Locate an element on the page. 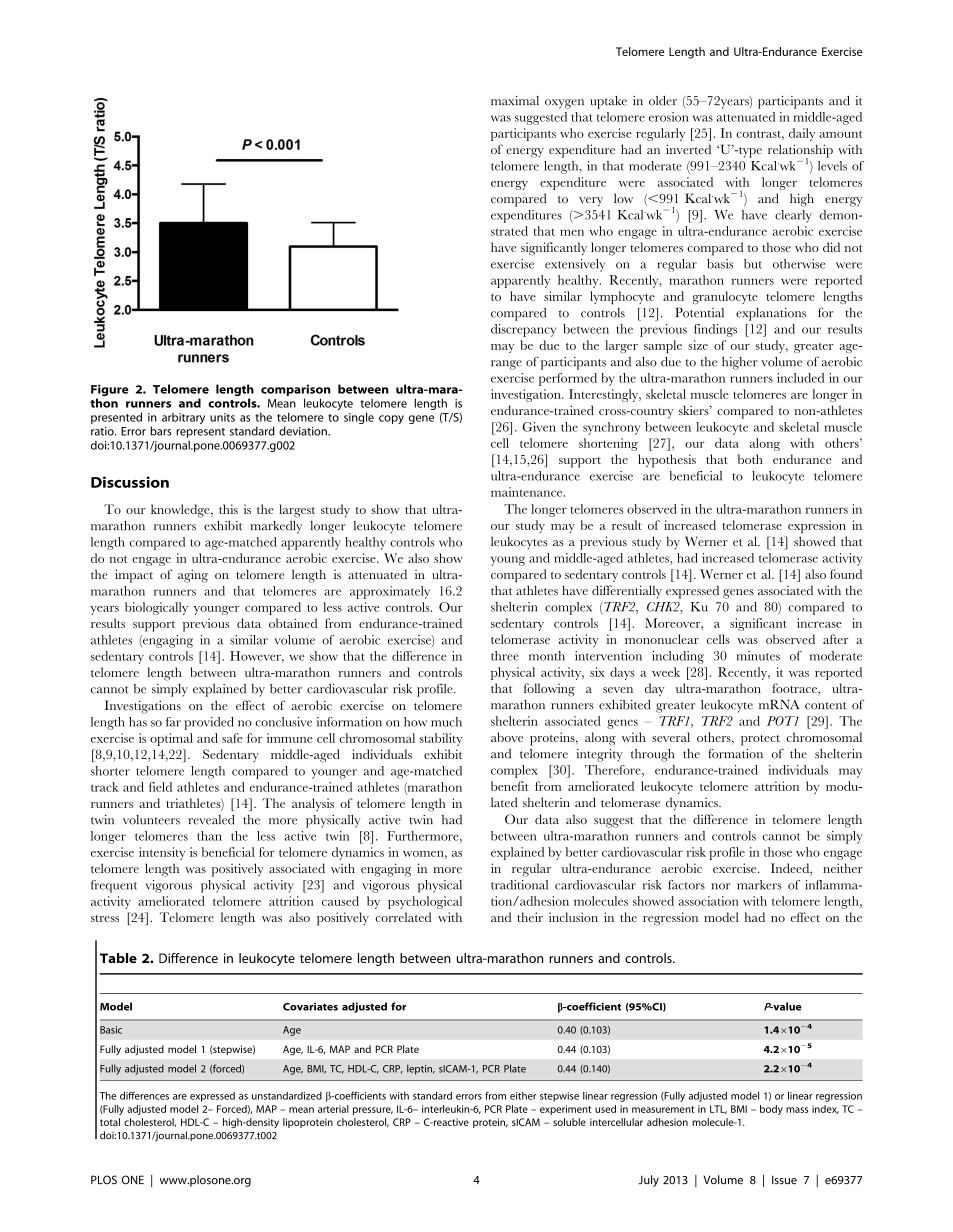  daily is located at coordinates (802, 134).
